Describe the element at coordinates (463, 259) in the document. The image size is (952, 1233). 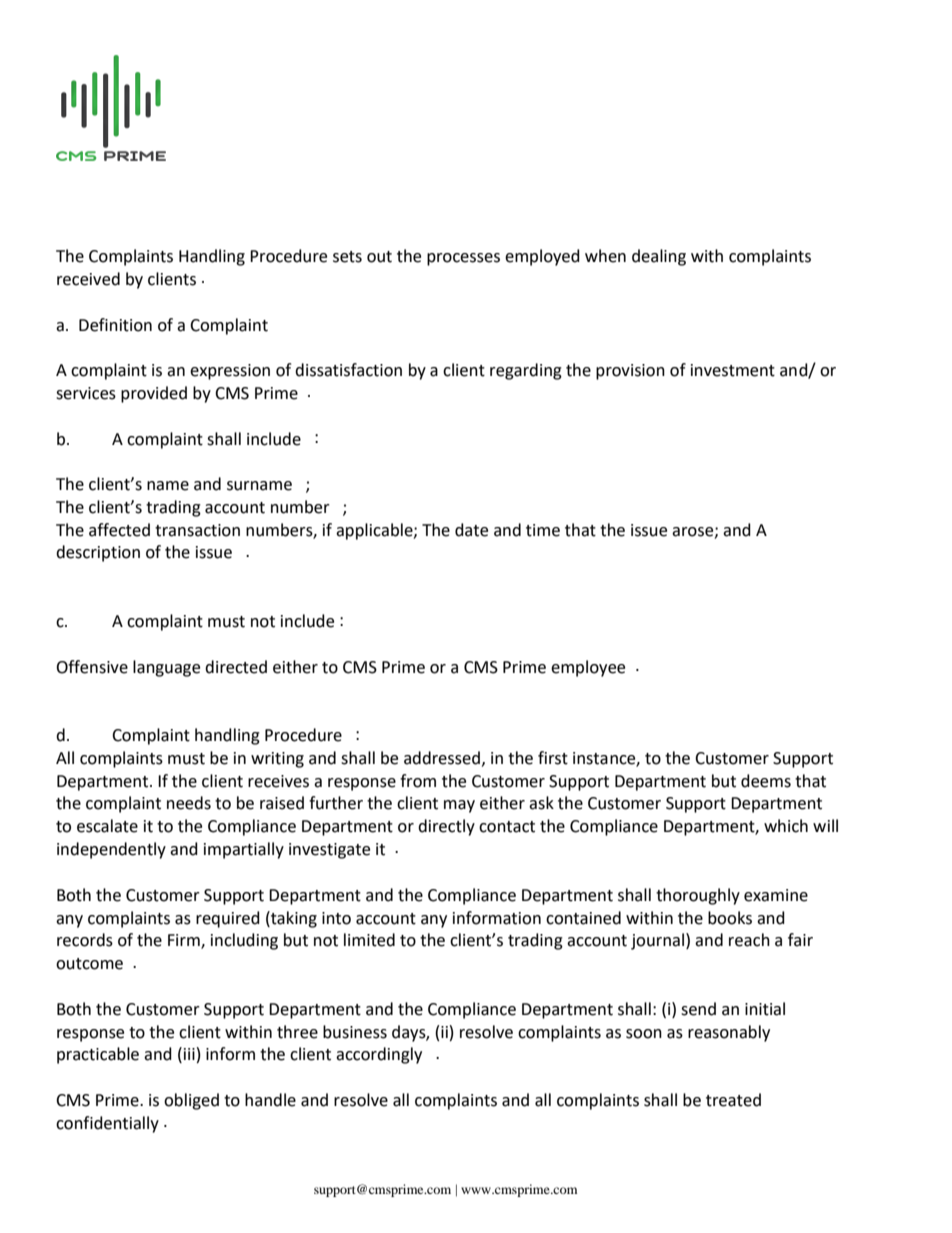
I see `processes` at that location.
